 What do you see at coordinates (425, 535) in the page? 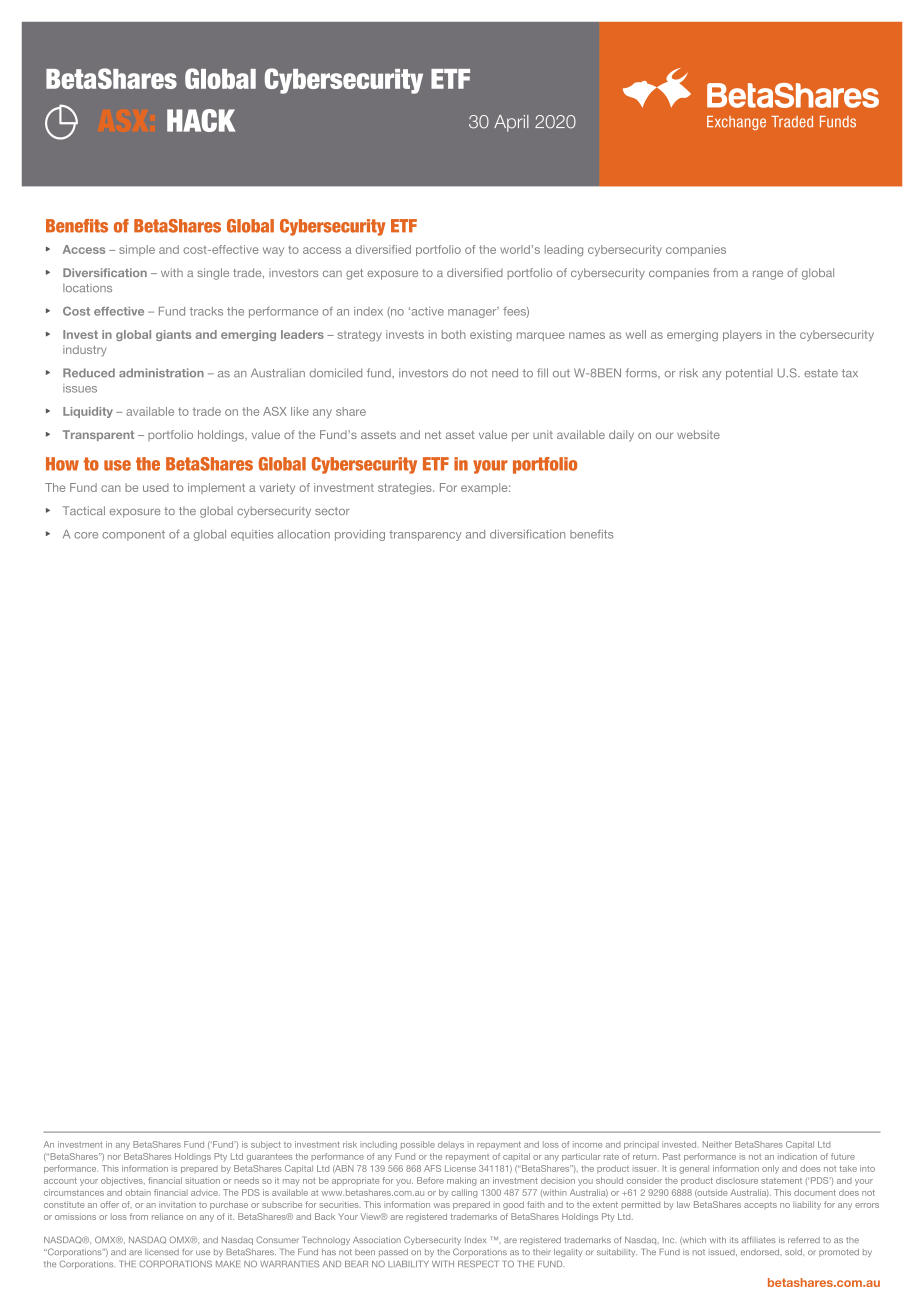
I see `transparency` at bounding box center [425, 535].
